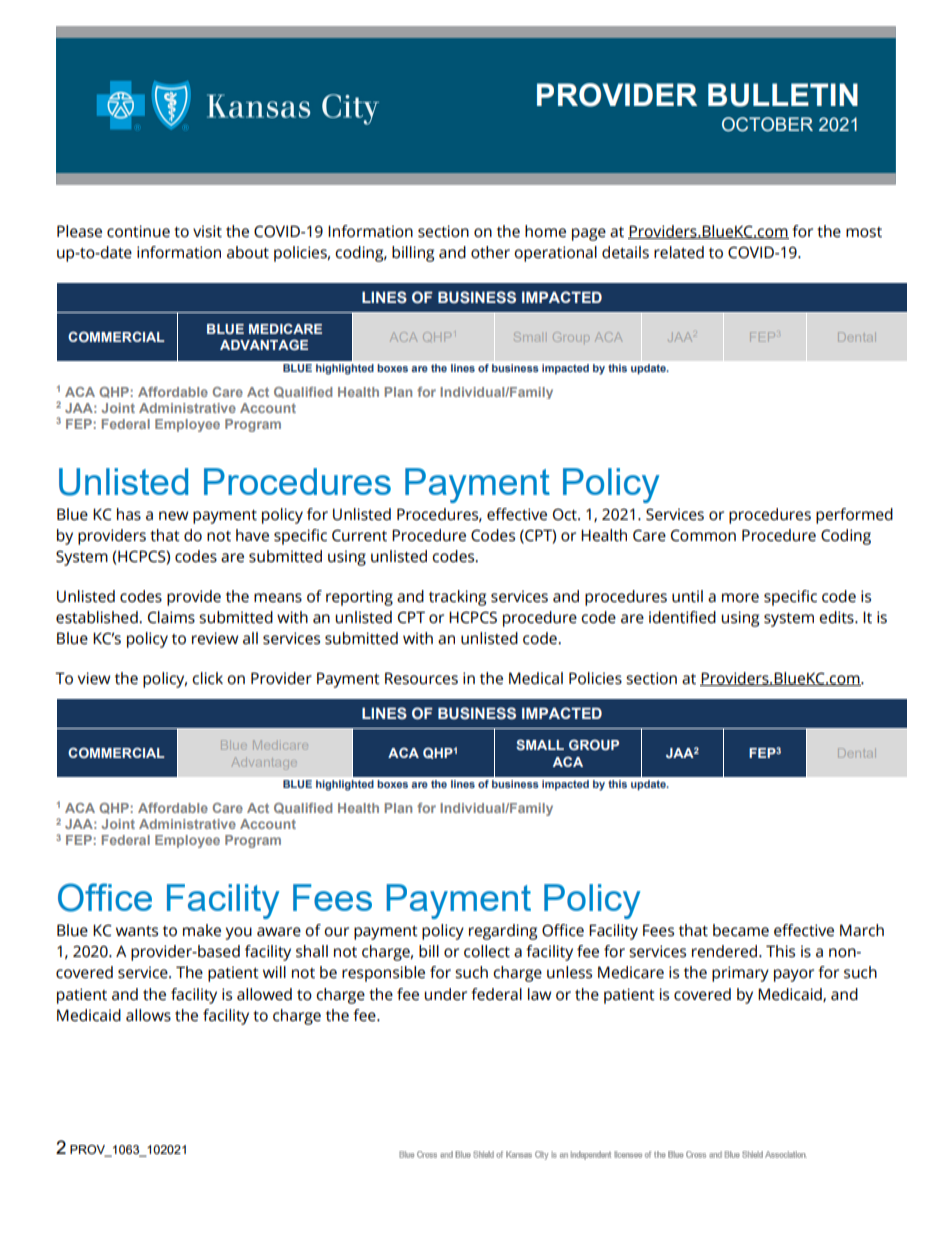 This screenshot has height=1233, width=952. Describe the element at coordinates (837, 617) in the screenshot. I see `edits` at that location.
